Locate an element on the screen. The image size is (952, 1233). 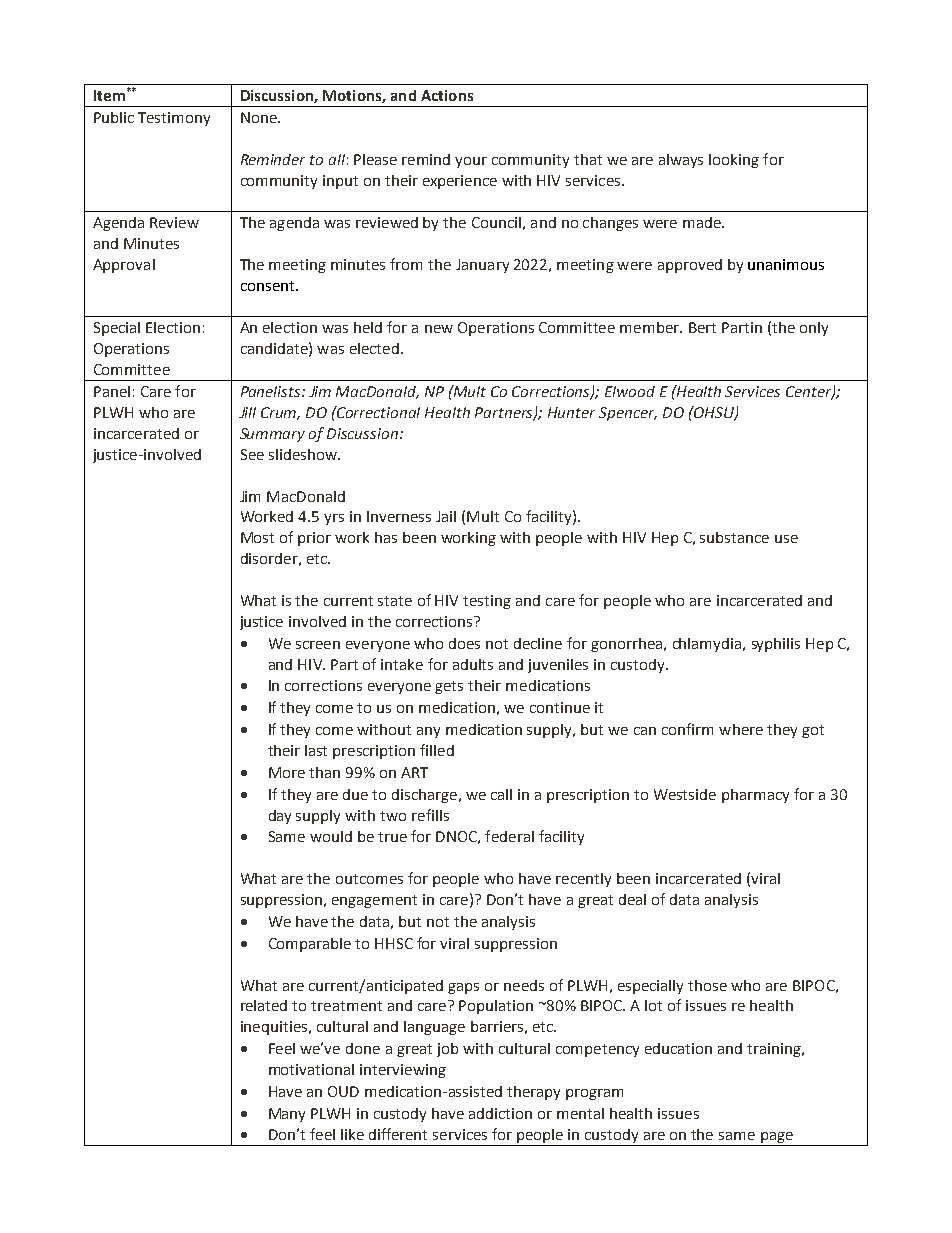
looking is located at coordinates (734, 161).
